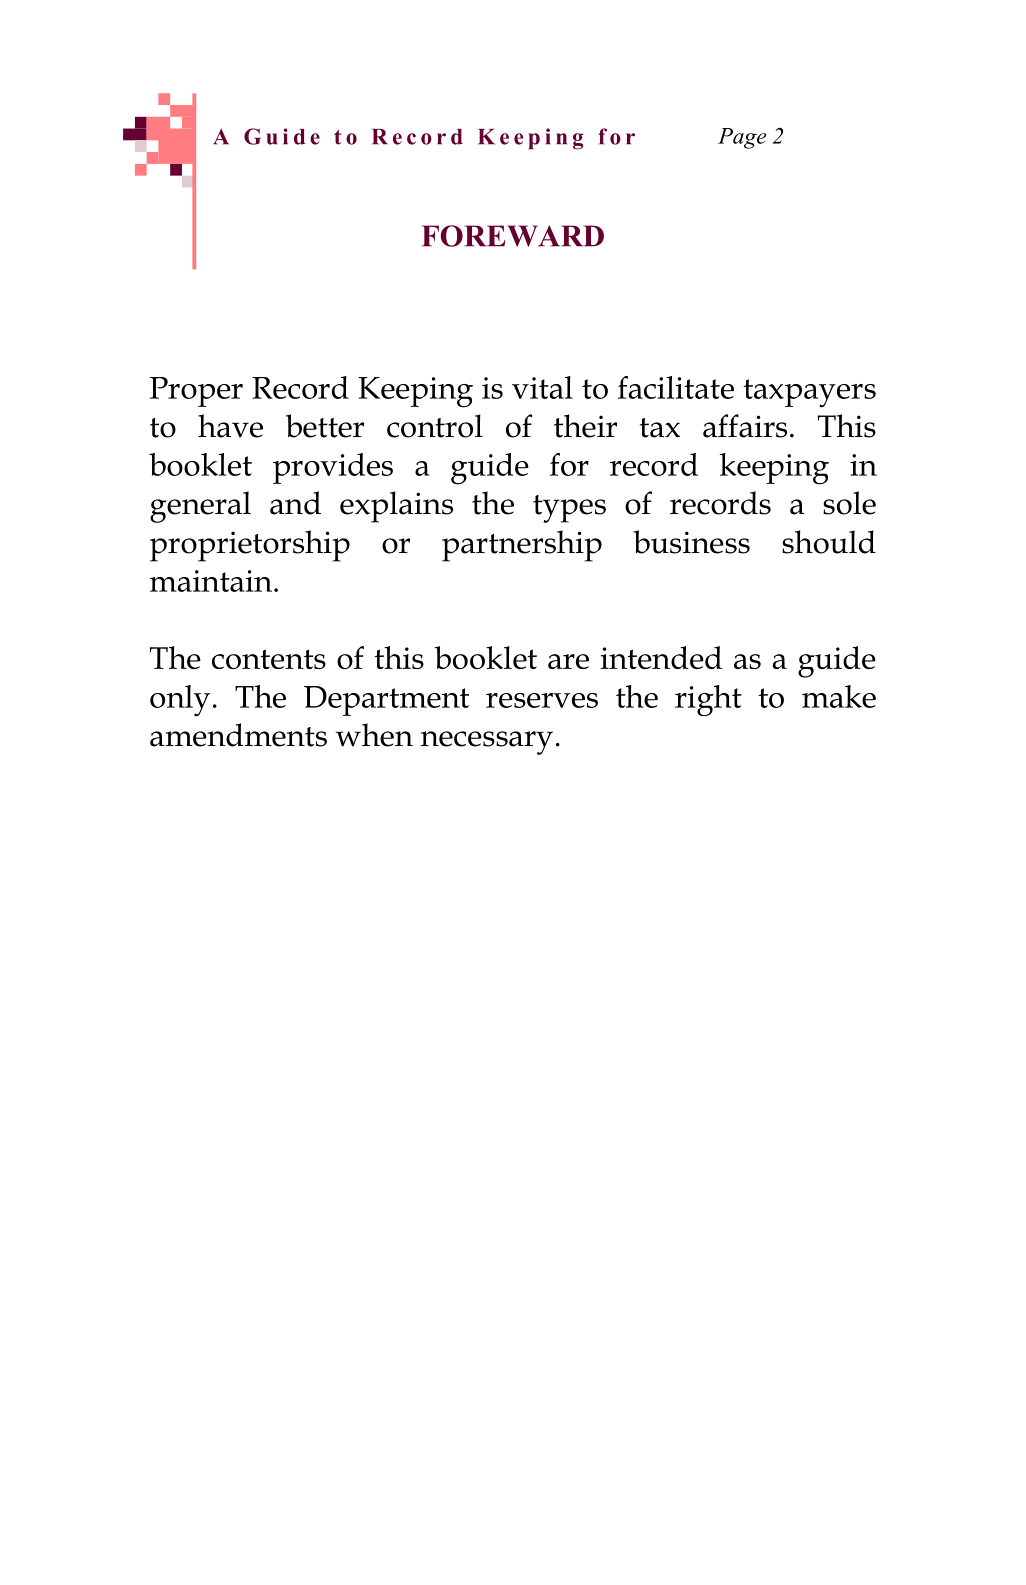 Image resolution: width=1026 pixels, height=1585 pixels. What do you see at coordinates (542, 387) in the image?
I see `vital` at bounding box center [542, 387].
